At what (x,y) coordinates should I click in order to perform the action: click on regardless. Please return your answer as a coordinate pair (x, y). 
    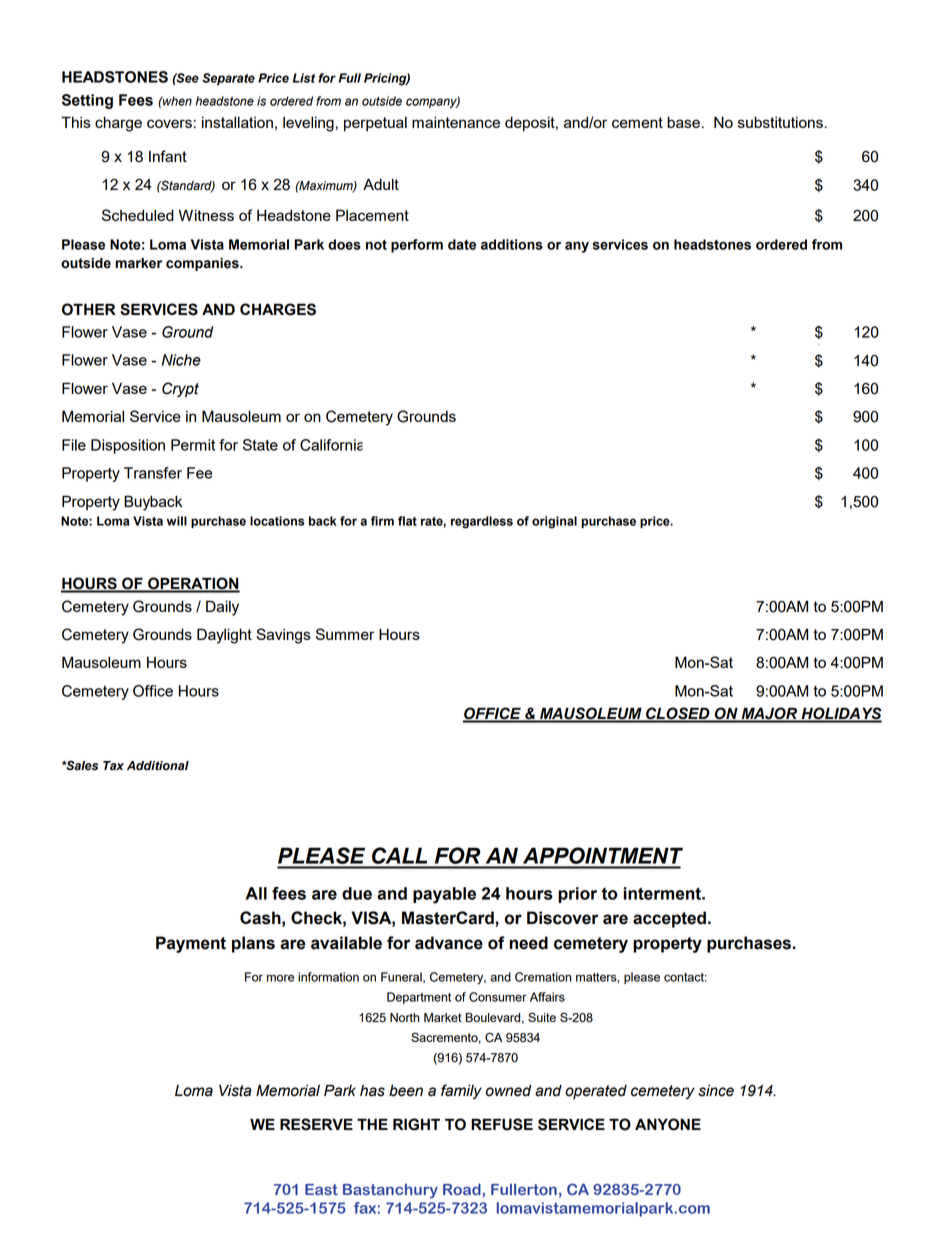
    Looking at the image, I should click on (482, 522).
